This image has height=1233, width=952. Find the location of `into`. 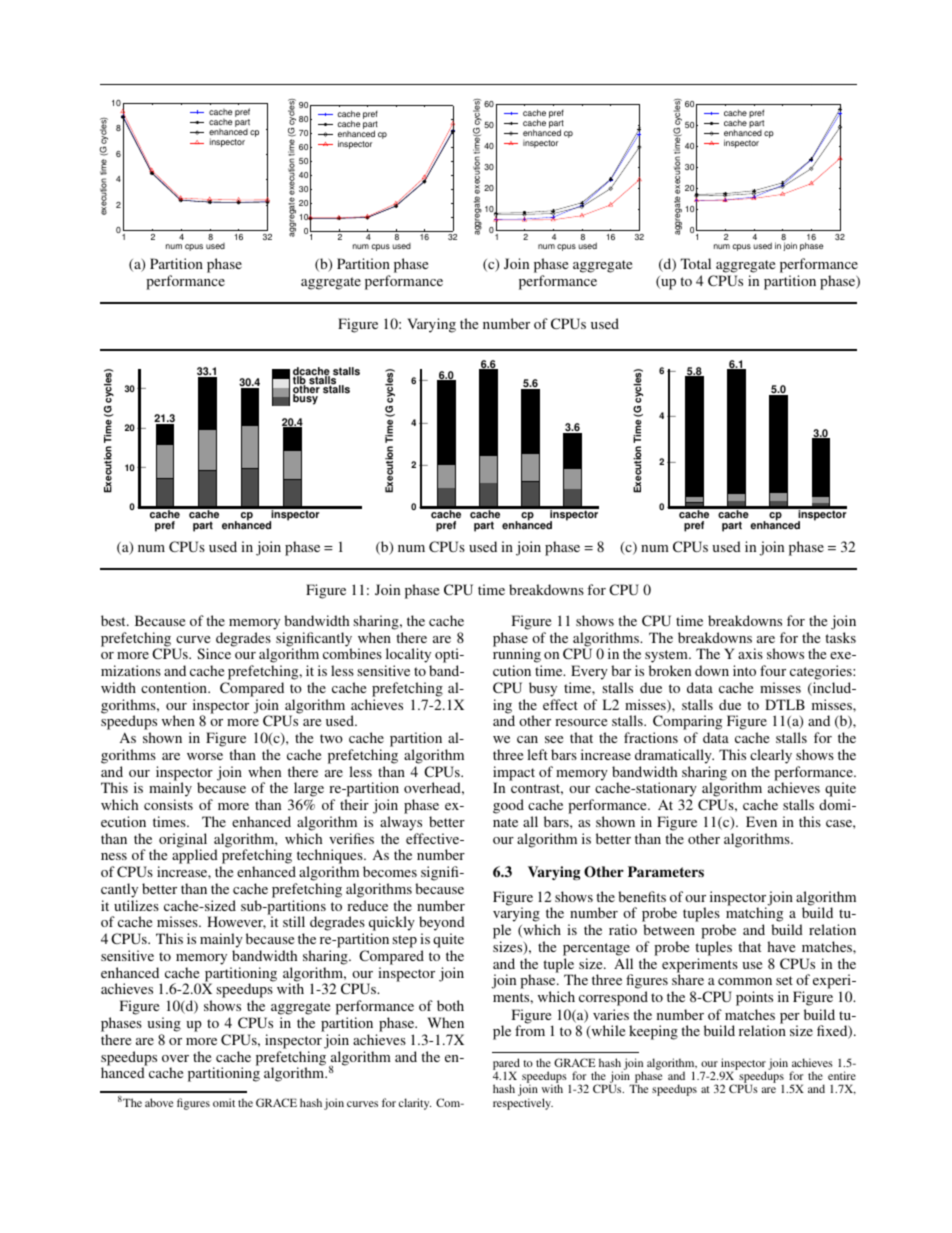

into is located at coordinates (744, 670).
